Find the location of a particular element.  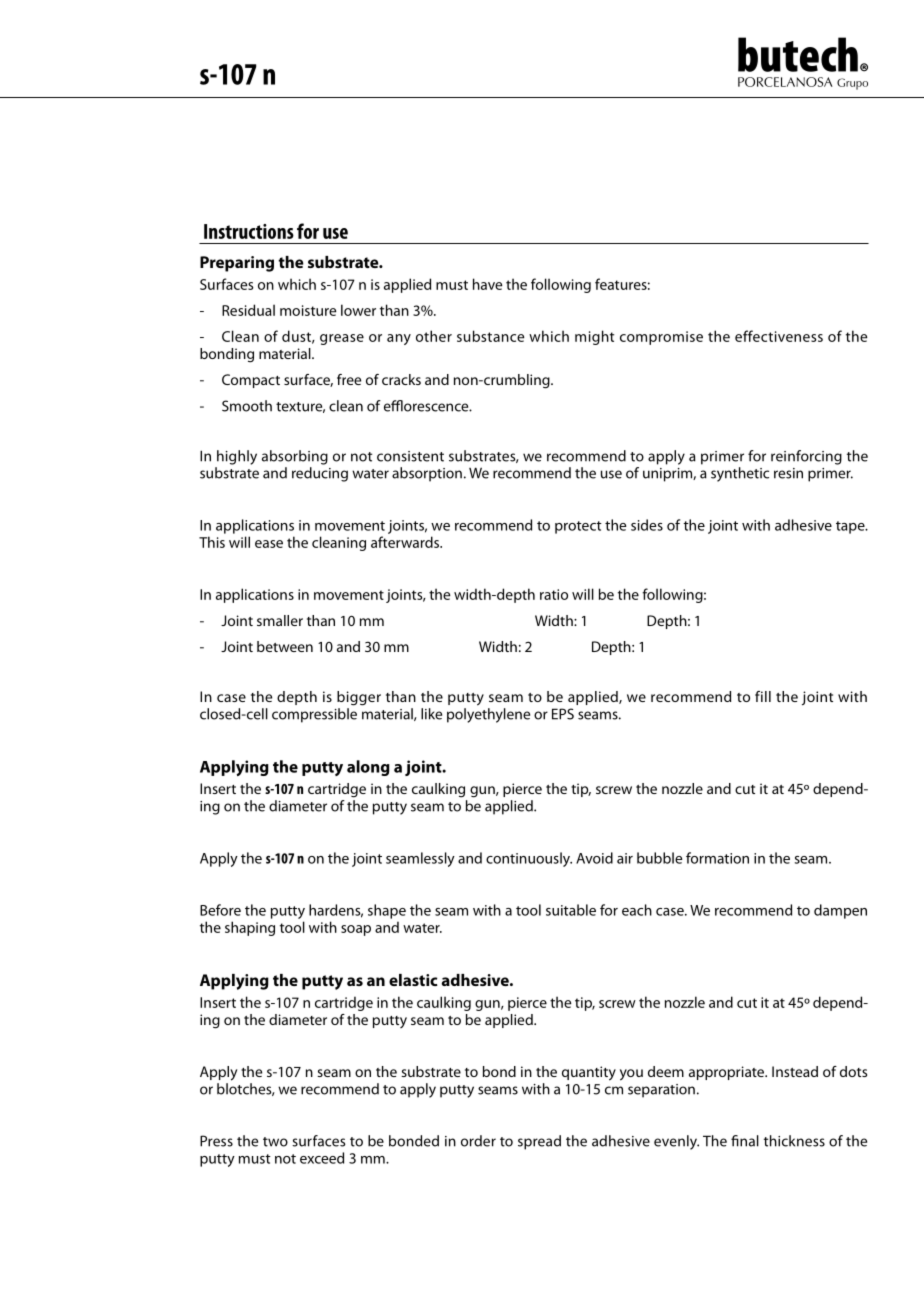

Preparing is located at coordinates (237, 264).
